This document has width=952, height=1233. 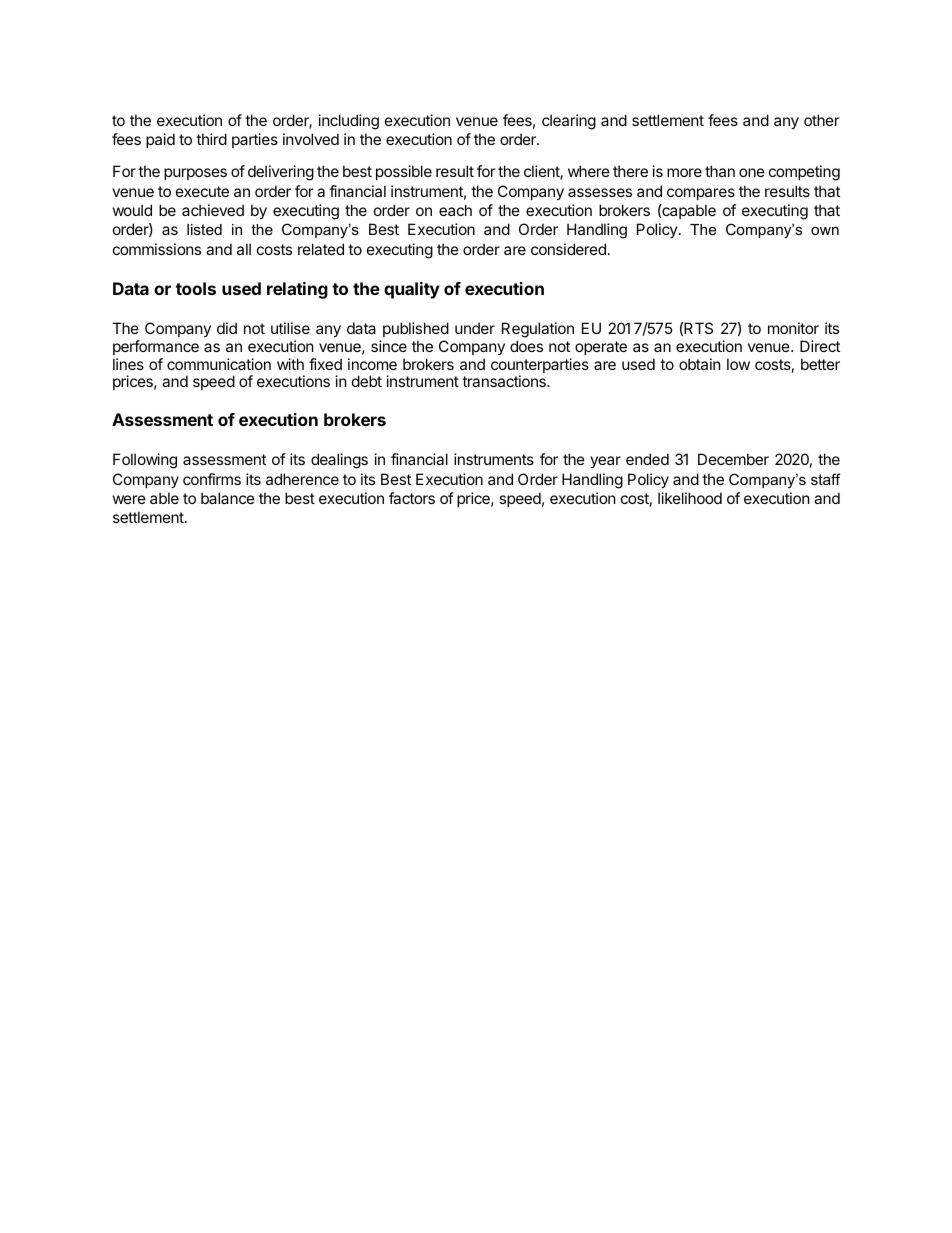 I want to click on third, so click(x=211, y=139).
